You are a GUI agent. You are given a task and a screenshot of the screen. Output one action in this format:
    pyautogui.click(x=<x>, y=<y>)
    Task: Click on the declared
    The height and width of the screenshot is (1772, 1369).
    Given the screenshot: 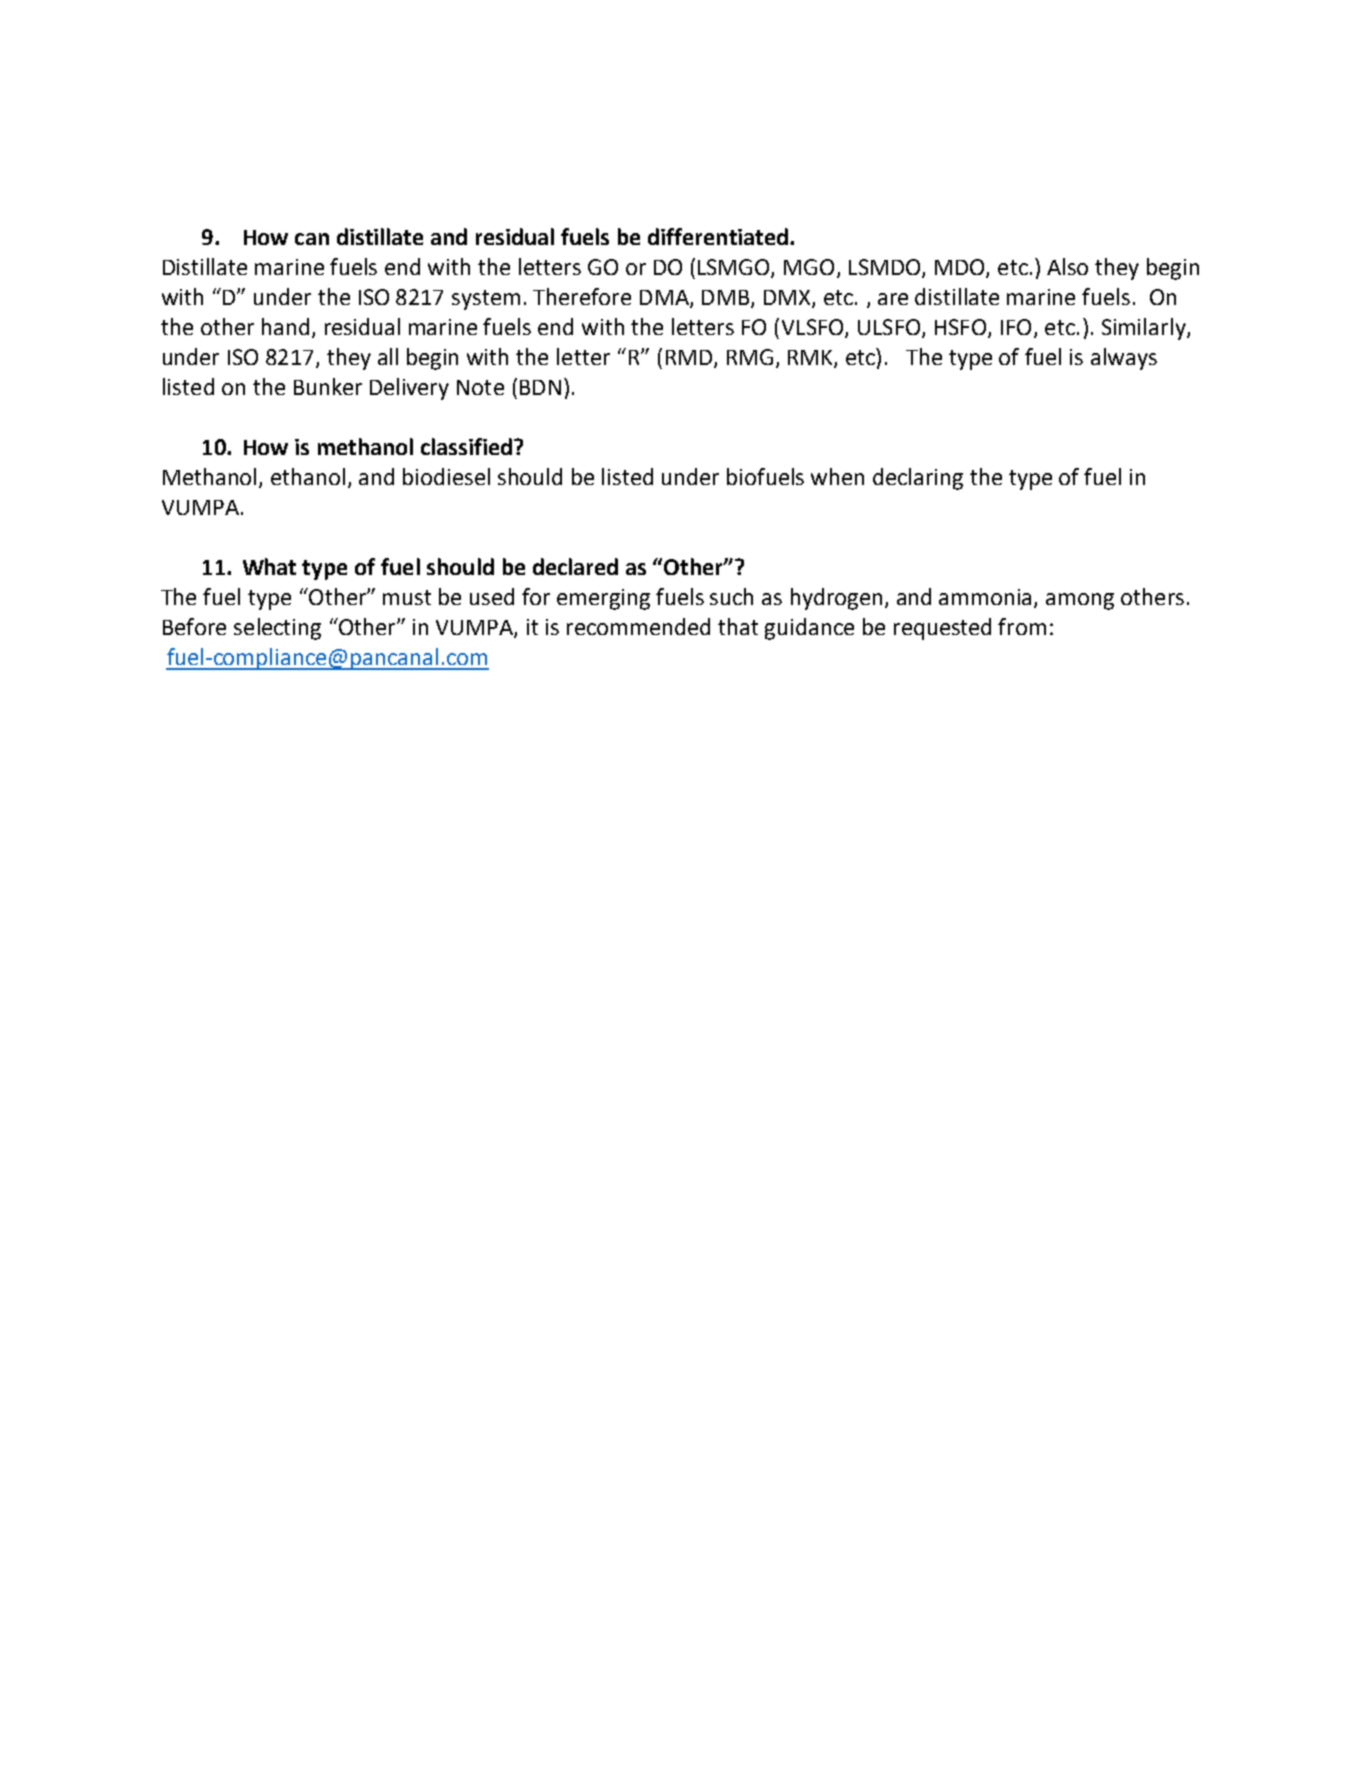 What is the action you would take?
    pyautogui.click(x=575, y=566)
